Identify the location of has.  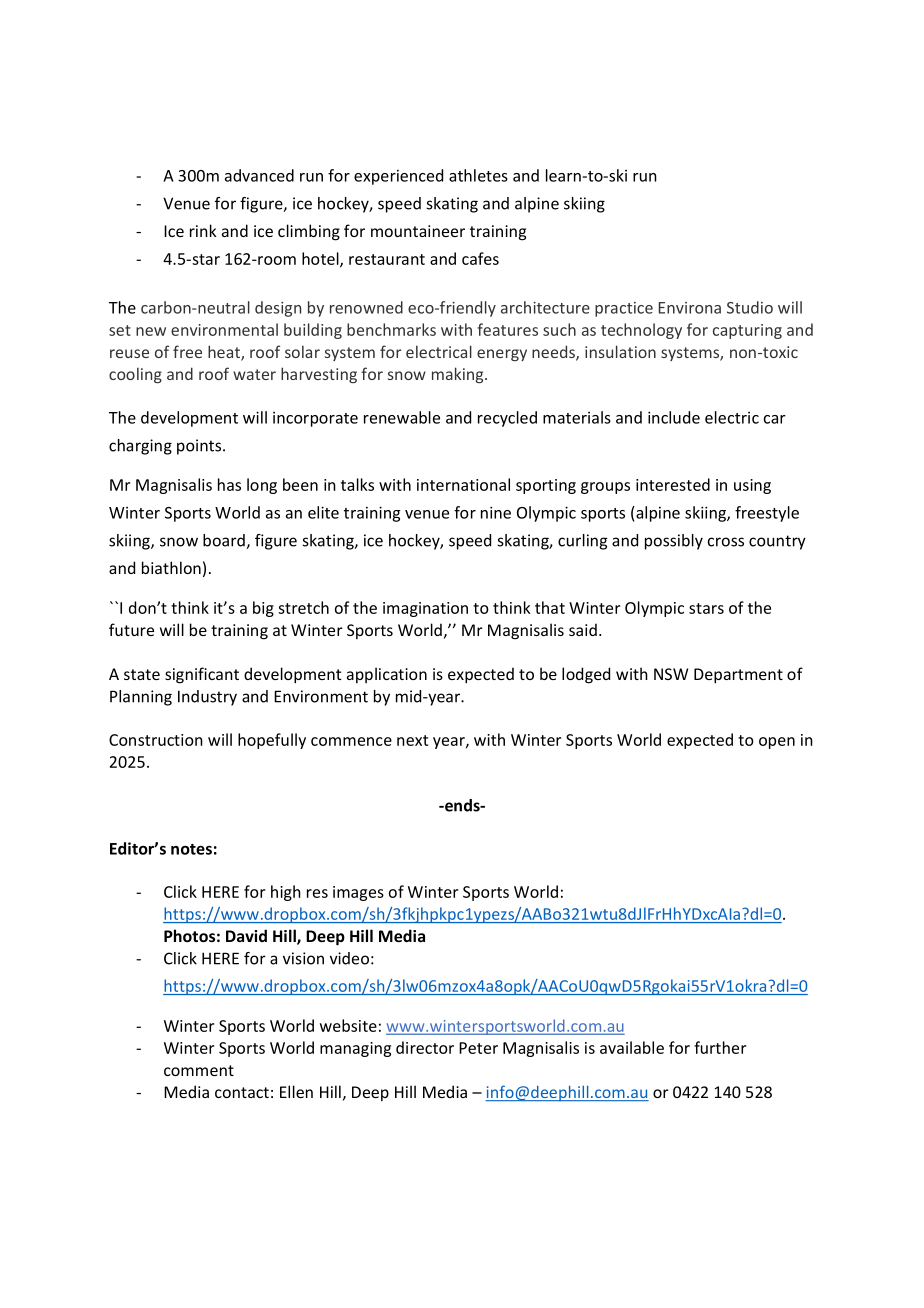
(229, 484).
